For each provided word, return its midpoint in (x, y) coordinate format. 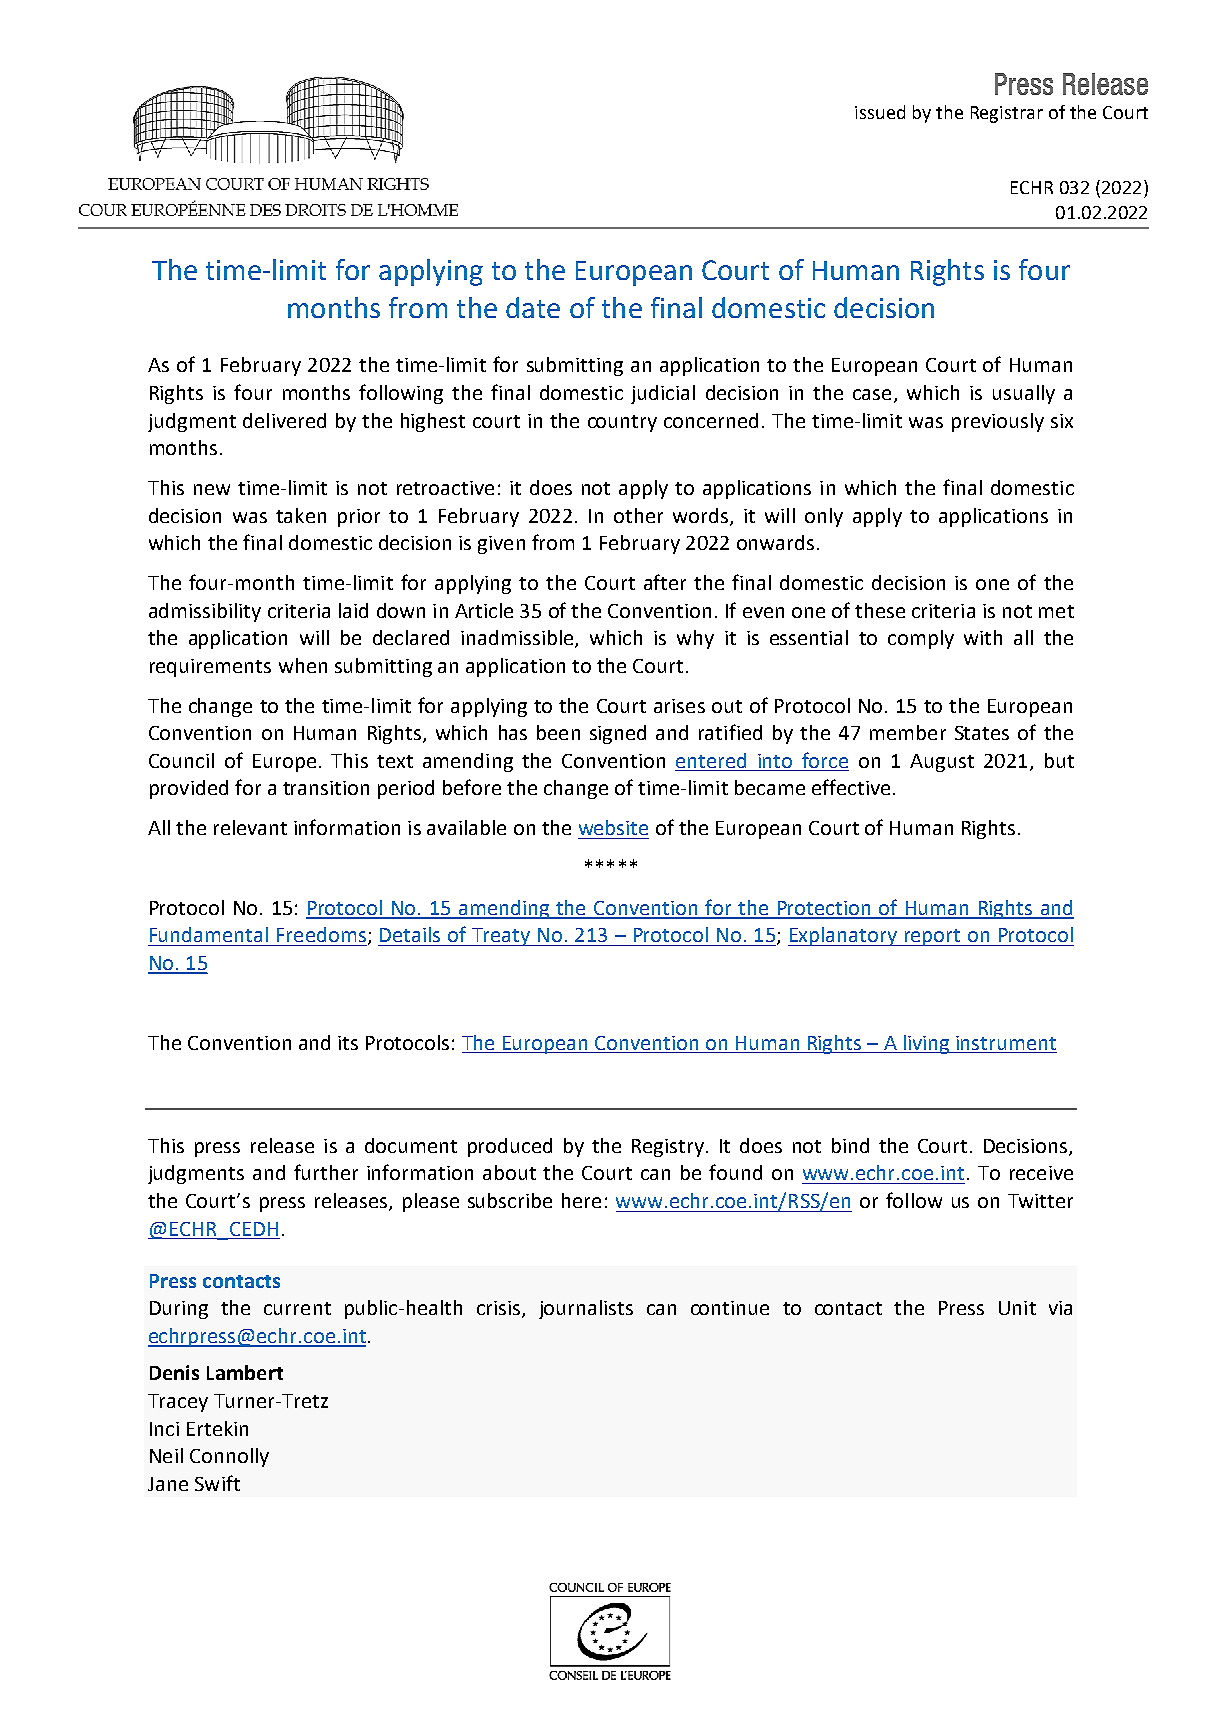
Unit (1017, 1308)
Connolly (229, 1457)
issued (880, 112)
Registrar (1007, 114)
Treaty (500, 937)
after (665, 582)
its (348, 1043)
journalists (586, 1309)
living (926, 1044)
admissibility (205, 612)
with (983, 637)
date (533, 307)
